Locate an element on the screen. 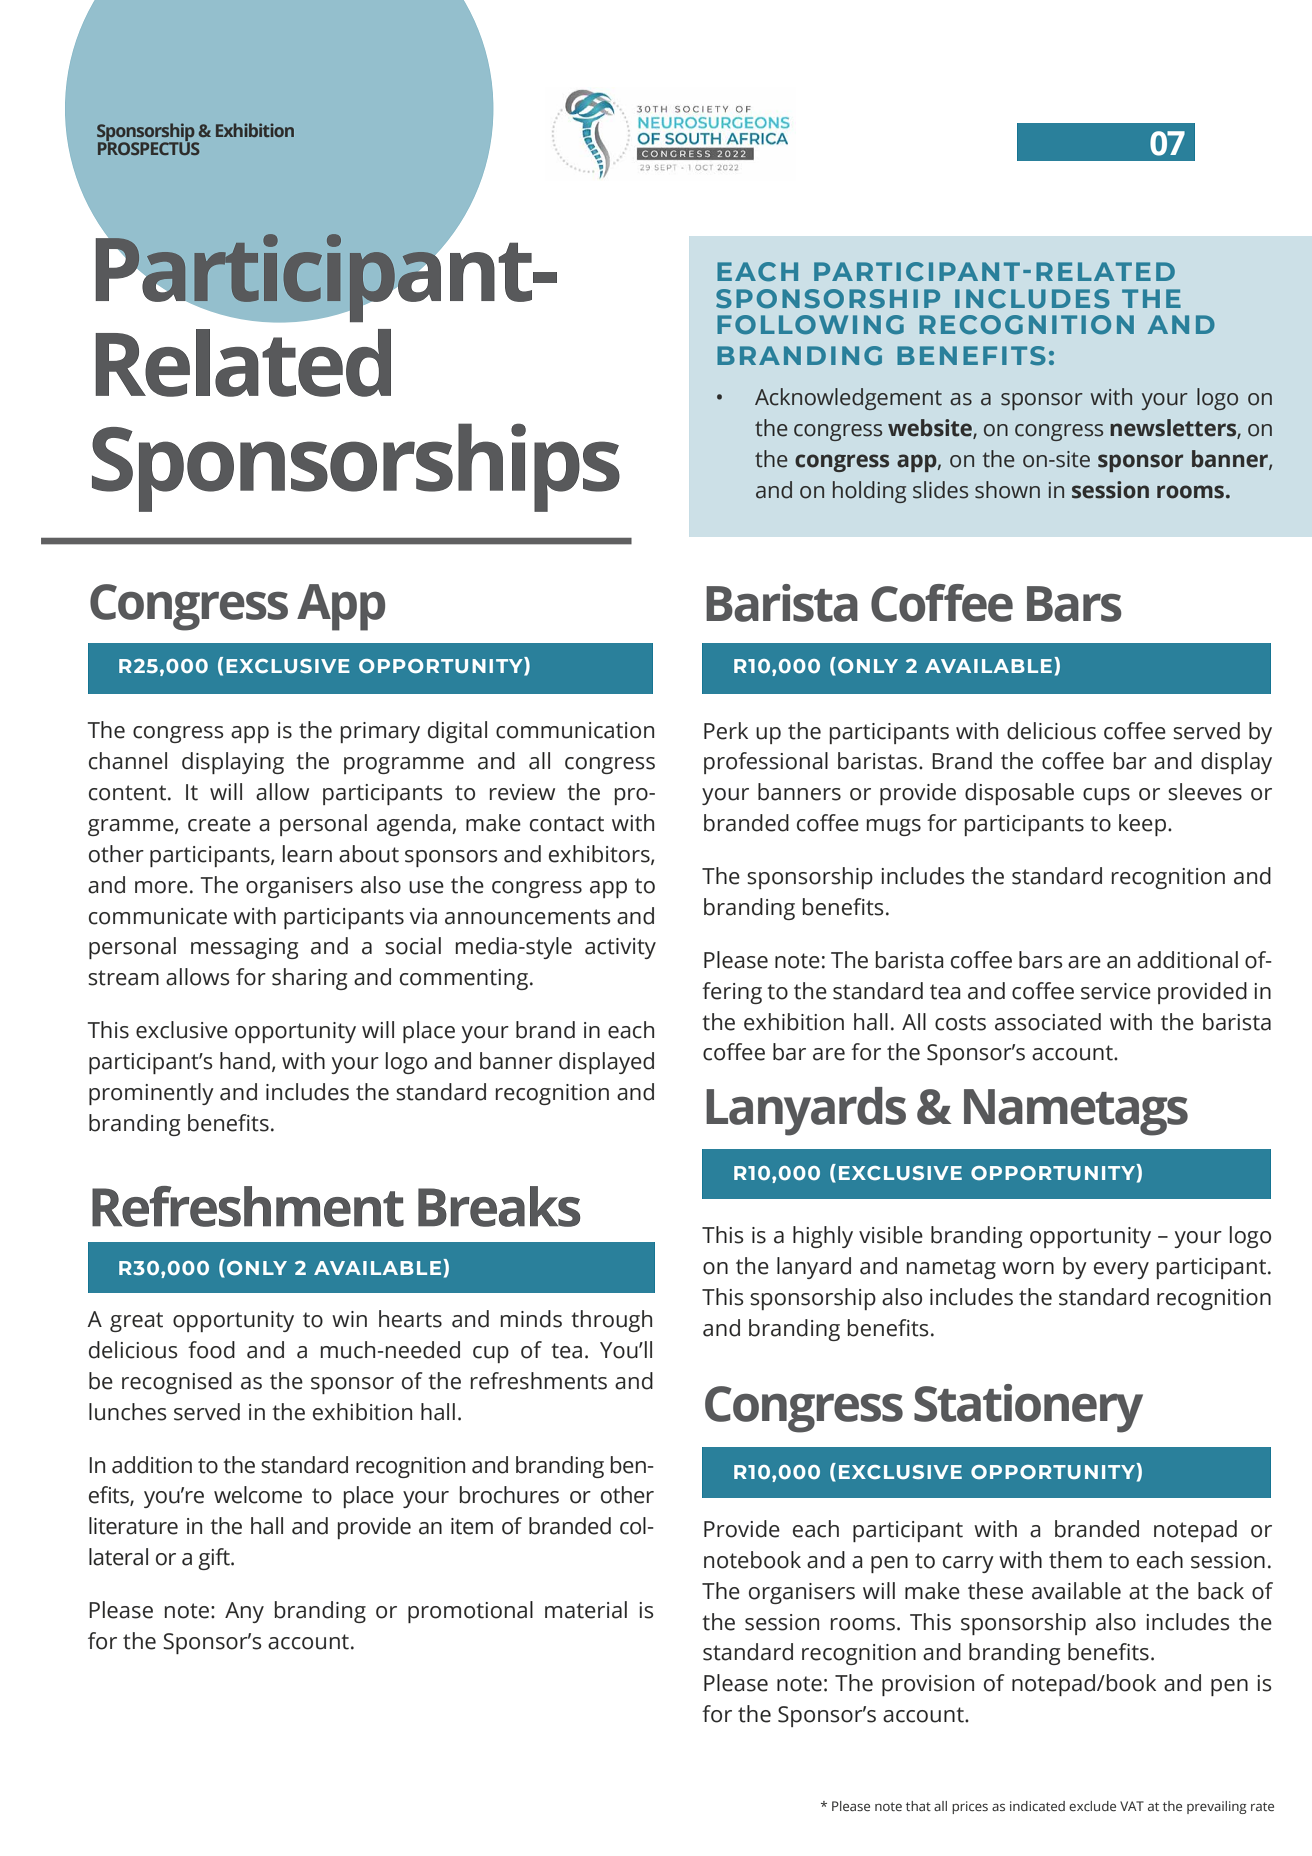 This screenshot has width=1312, height=1856. material is located at coordinates (586, 1610).
